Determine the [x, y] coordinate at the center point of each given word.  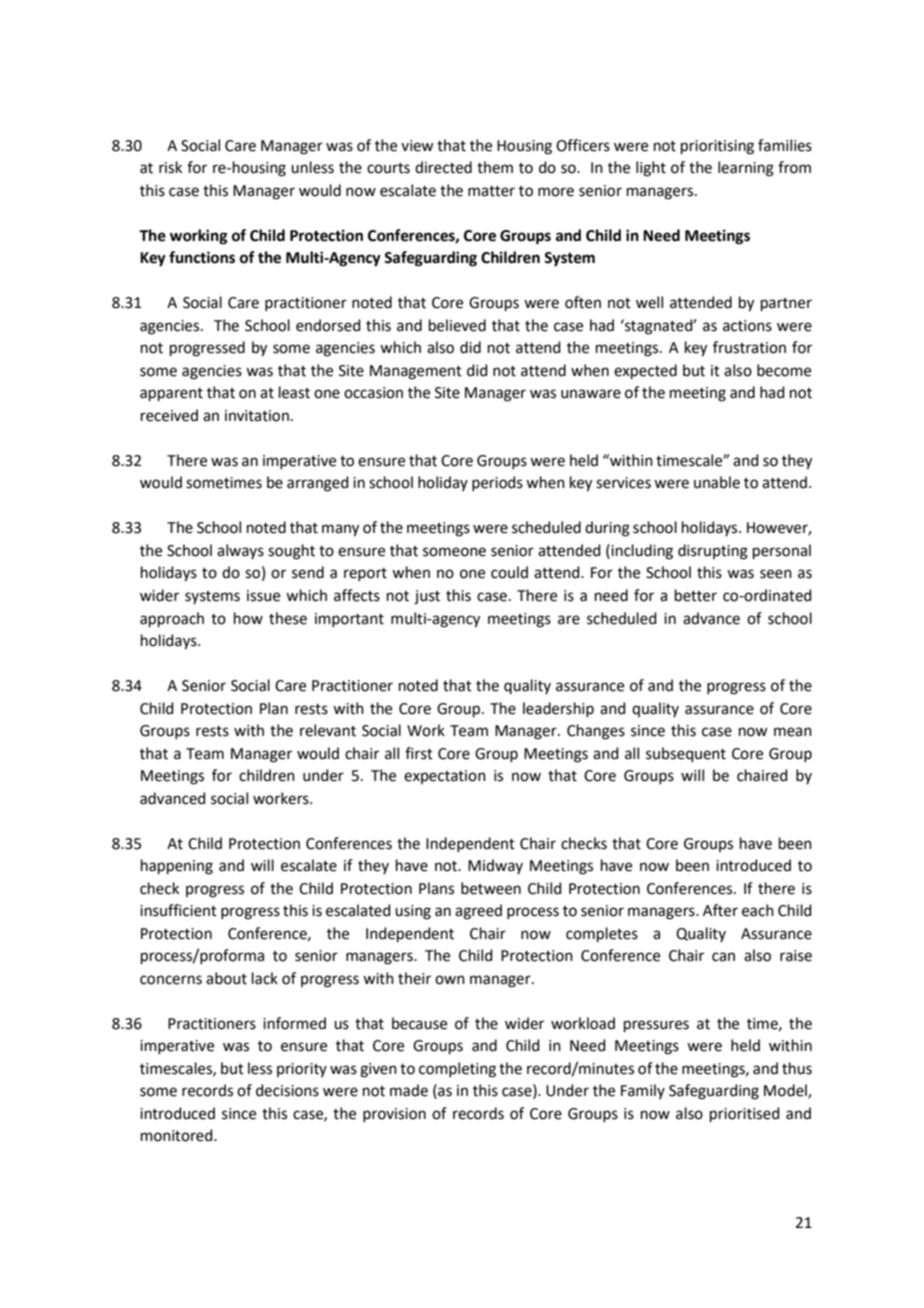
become [784, 370]
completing [457, 1070]
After [720, 910]
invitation [257, 416]
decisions [287, 1090]
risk [170, 167]
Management [416, 372]
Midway [495, 866]
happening [177, 867]
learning [746, 169]
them [495, 167]
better [696, 595]
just [427, 597]
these [288, 618]
